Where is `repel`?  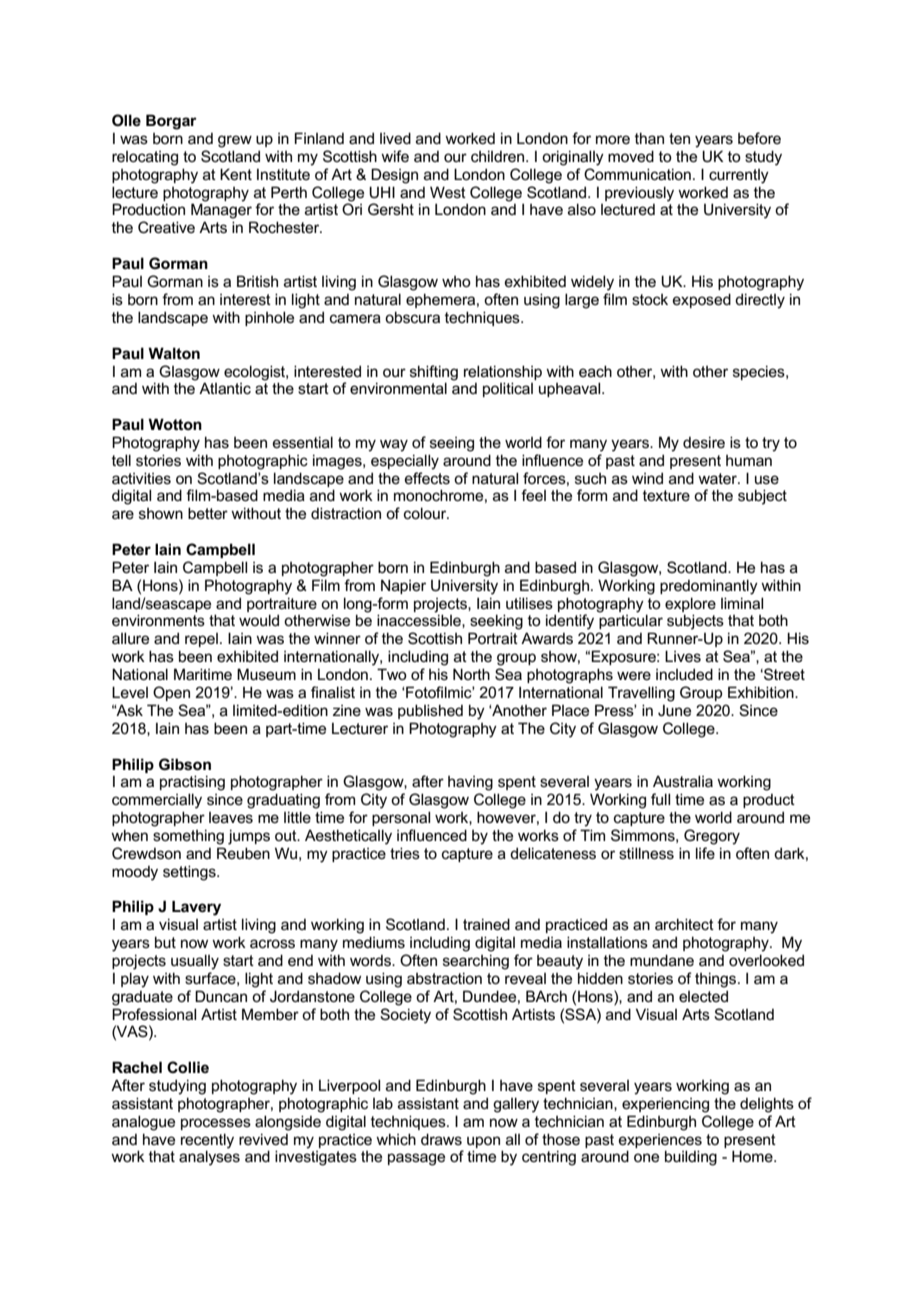
repel is located at coordinates (201, 640).
